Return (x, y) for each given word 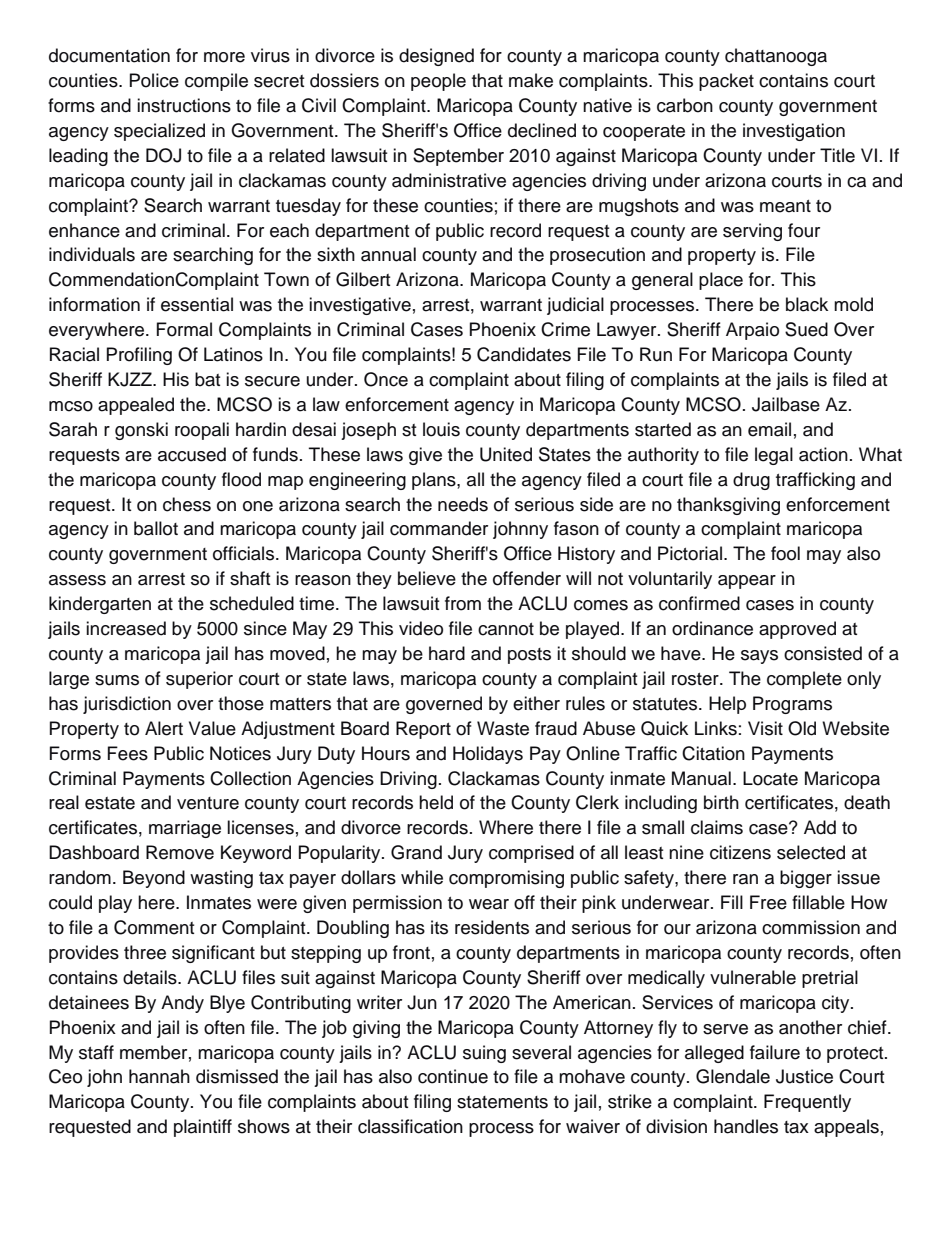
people (438, 82)
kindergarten (100, 605)
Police (154, 80)
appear (747, 582)
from (463, 603)
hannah (159, 1076)
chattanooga (776, 57)
